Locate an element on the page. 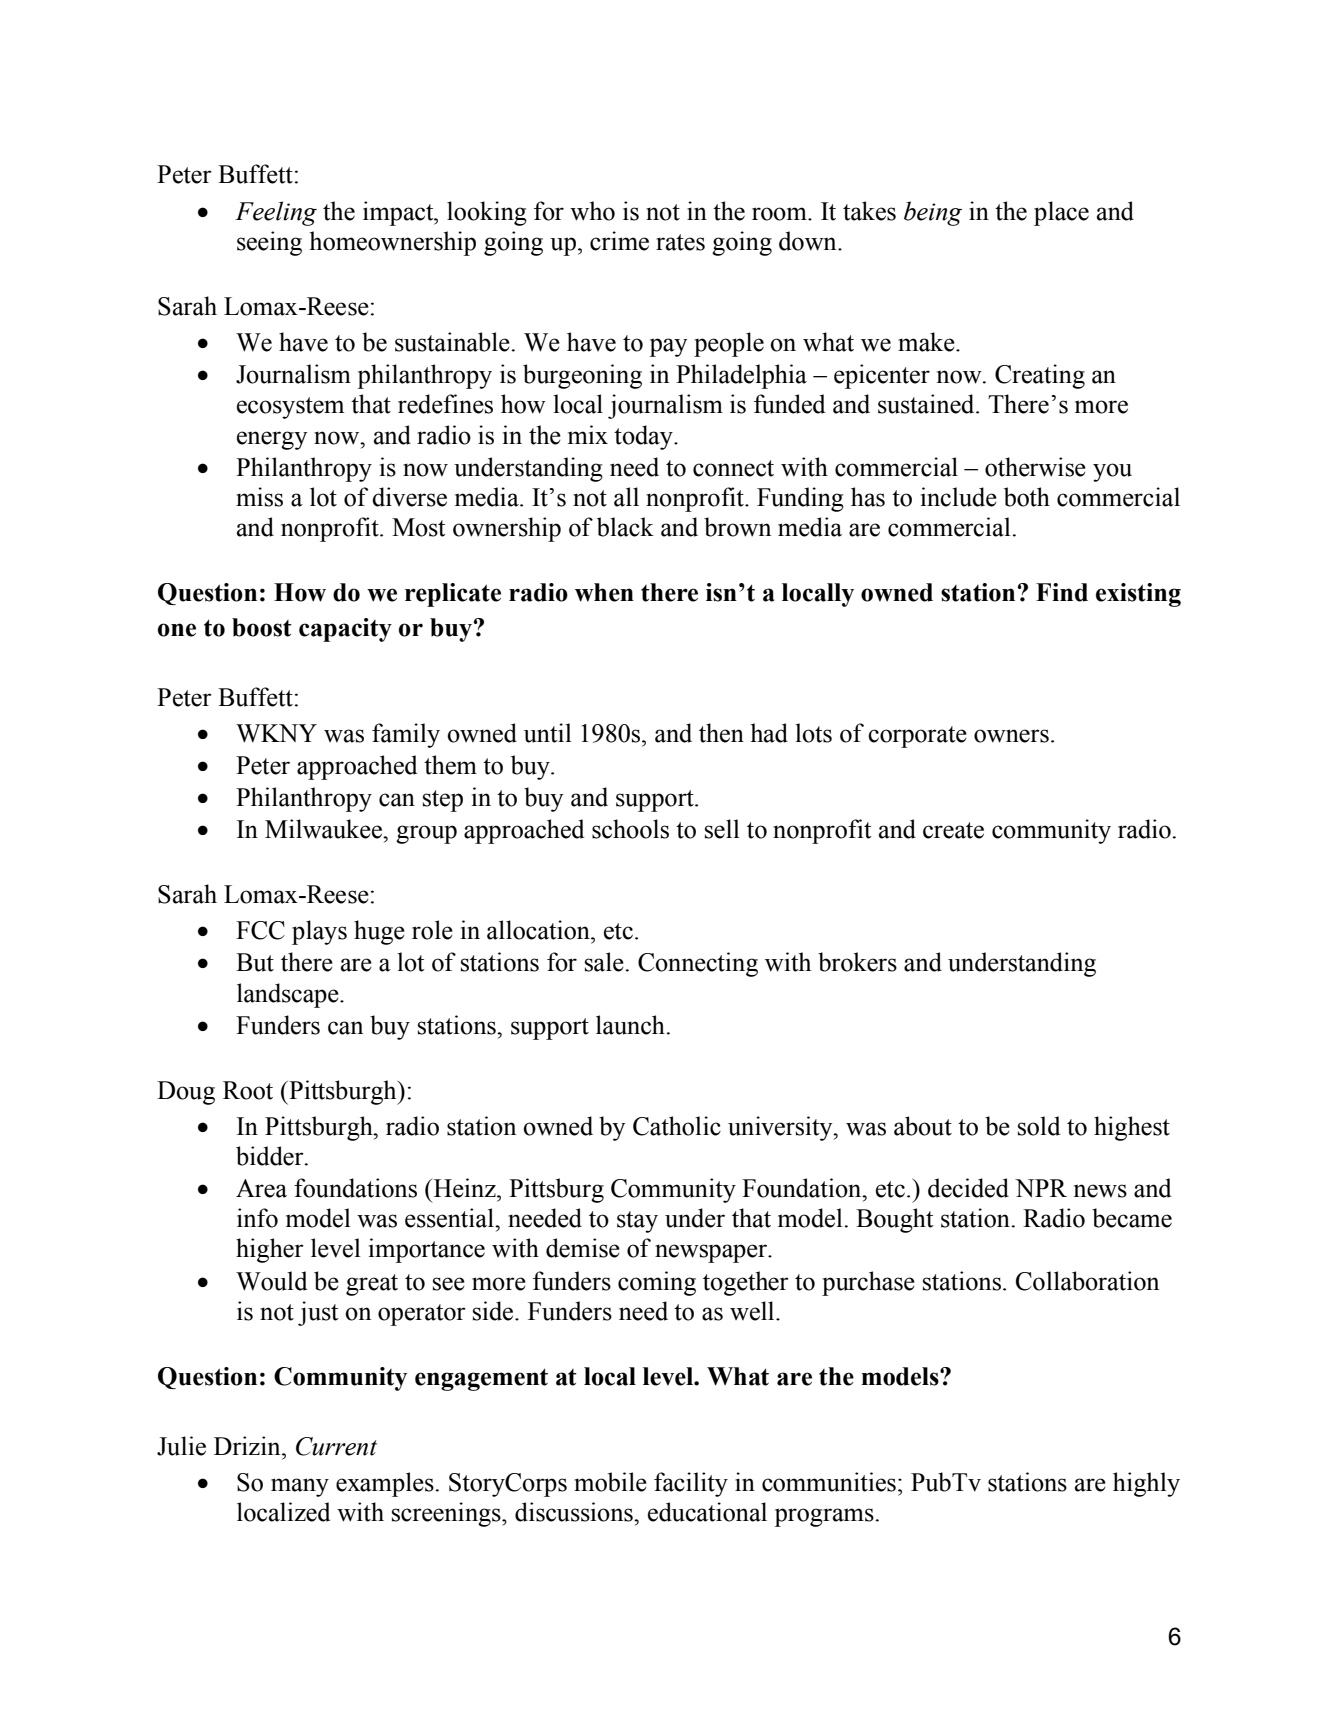  seeing is located at coordinates (269, 243).
